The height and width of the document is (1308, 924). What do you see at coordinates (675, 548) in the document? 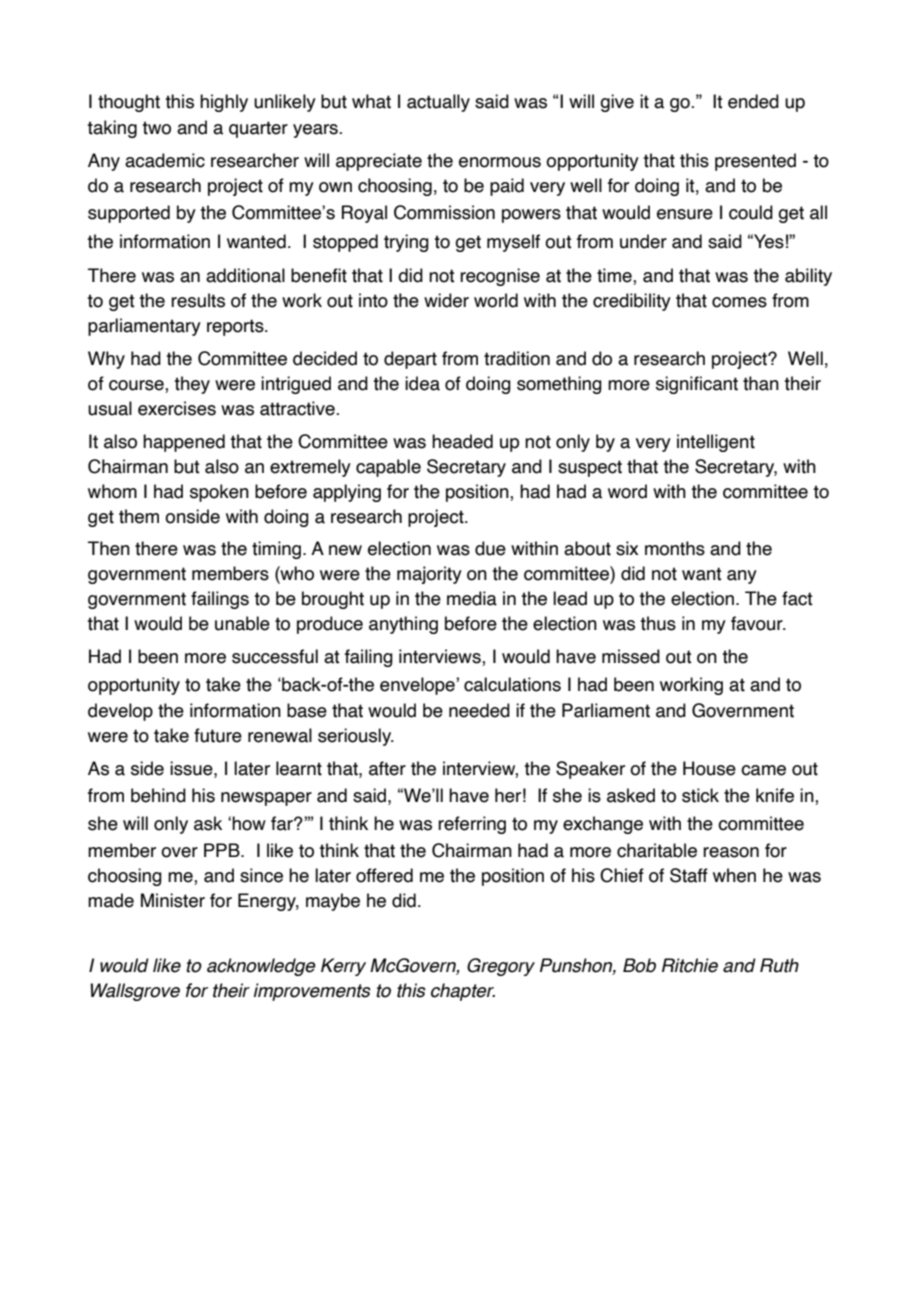
I see `months` at bounding box center [675, 548].
